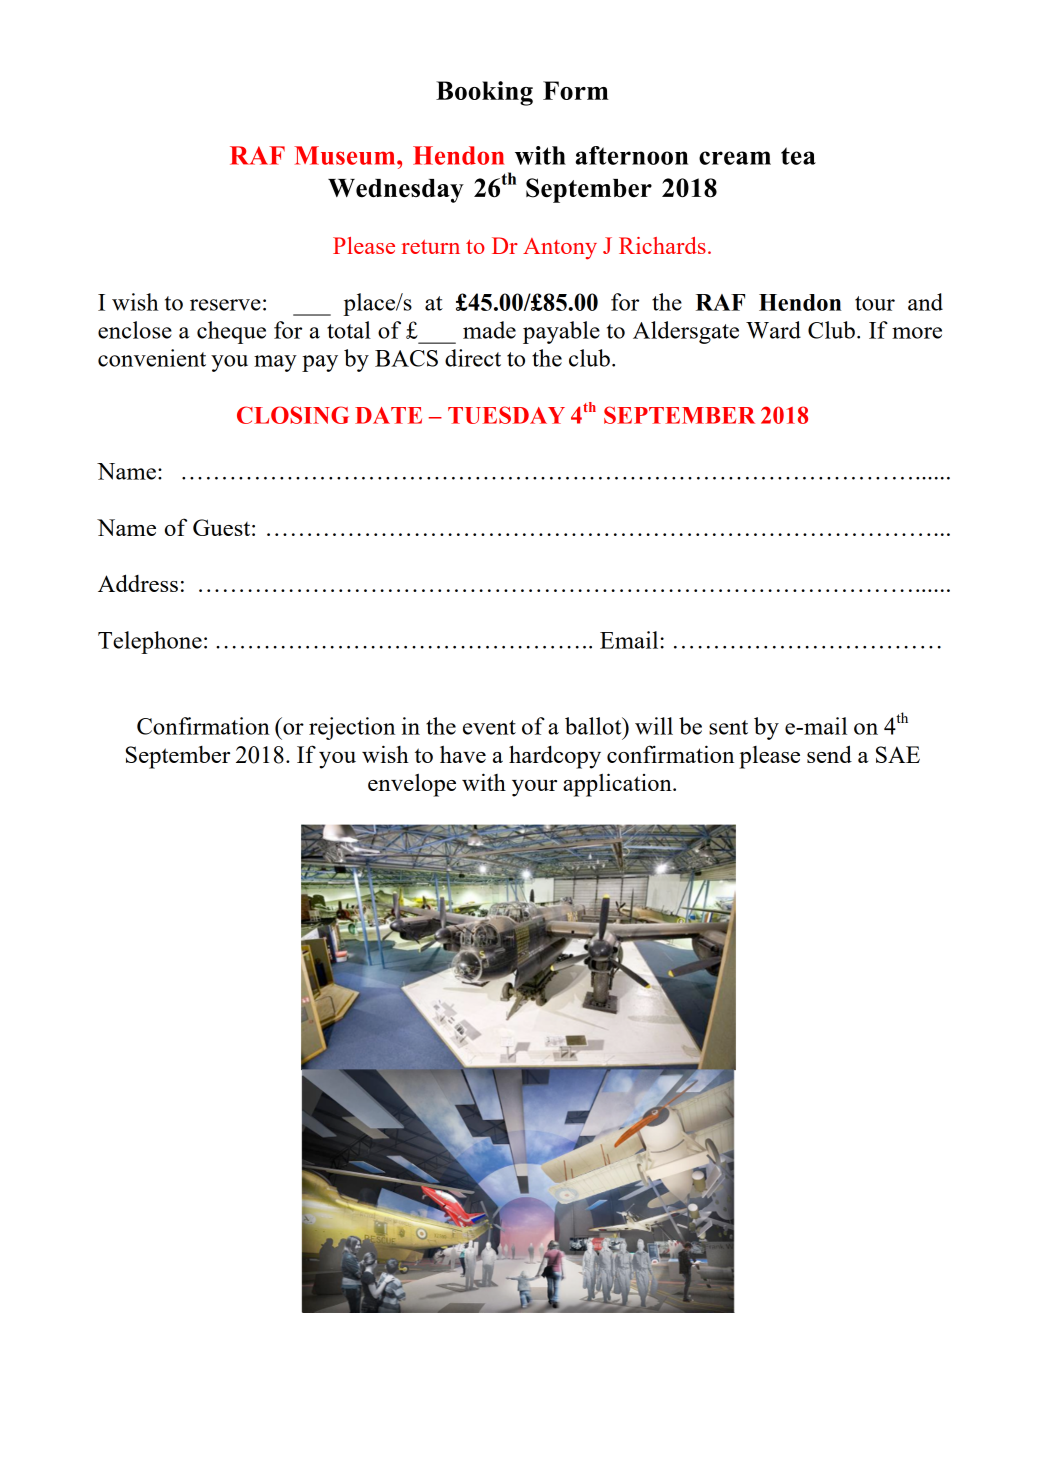 The image size is (1045, 1478). Describe the element at coordinates (829, 754) in the screenshot. I see `send` at that location.
